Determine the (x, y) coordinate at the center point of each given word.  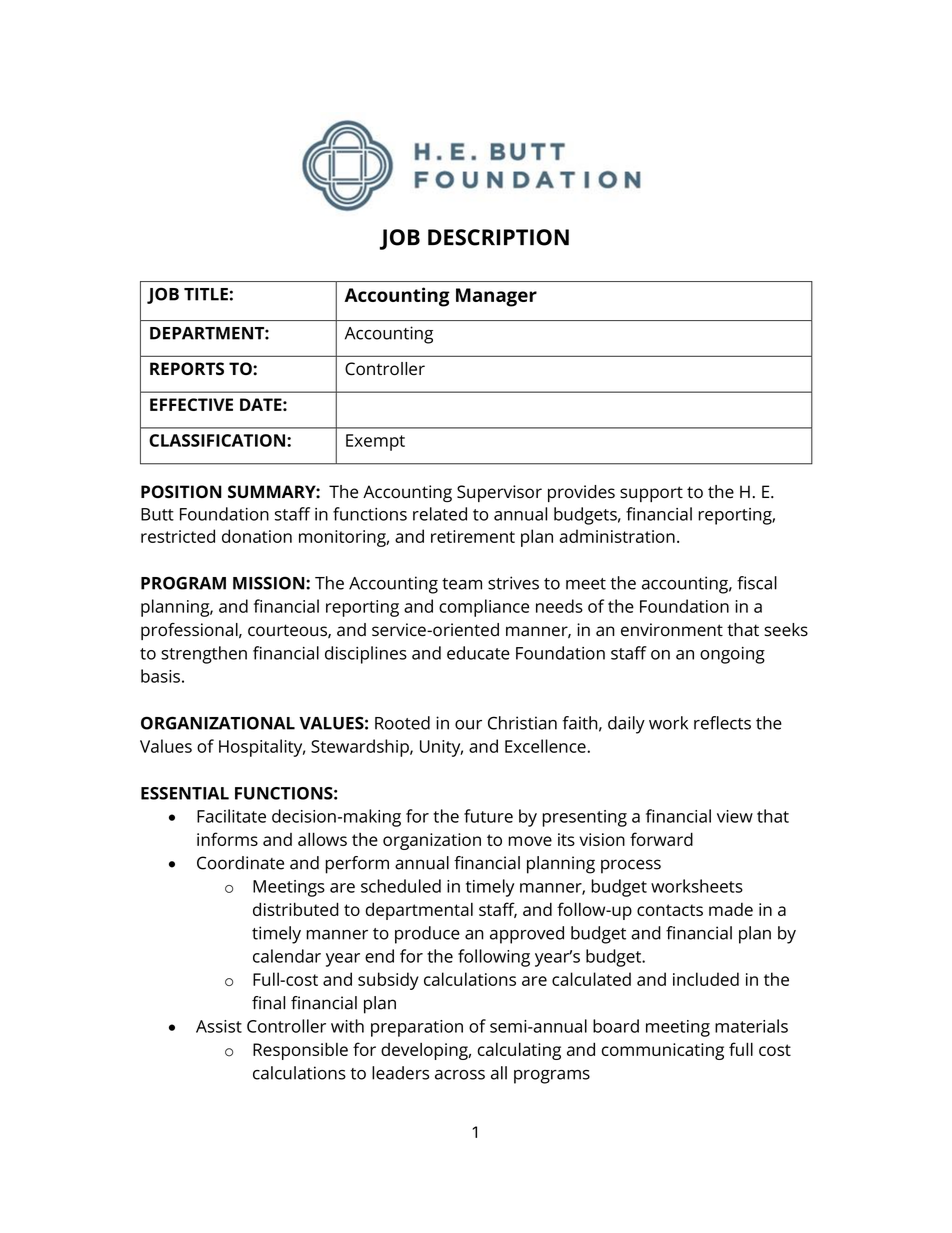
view (735, 816)
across (460, 1075)
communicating (663, 1051)
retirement (473, 536)
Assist (219, 1026)
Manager (496, 297)
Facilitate (231, 816)
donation (257, 536)
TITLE (206, 294)
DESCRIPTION (498, 237)
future (488, 816)
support (651, 494)
